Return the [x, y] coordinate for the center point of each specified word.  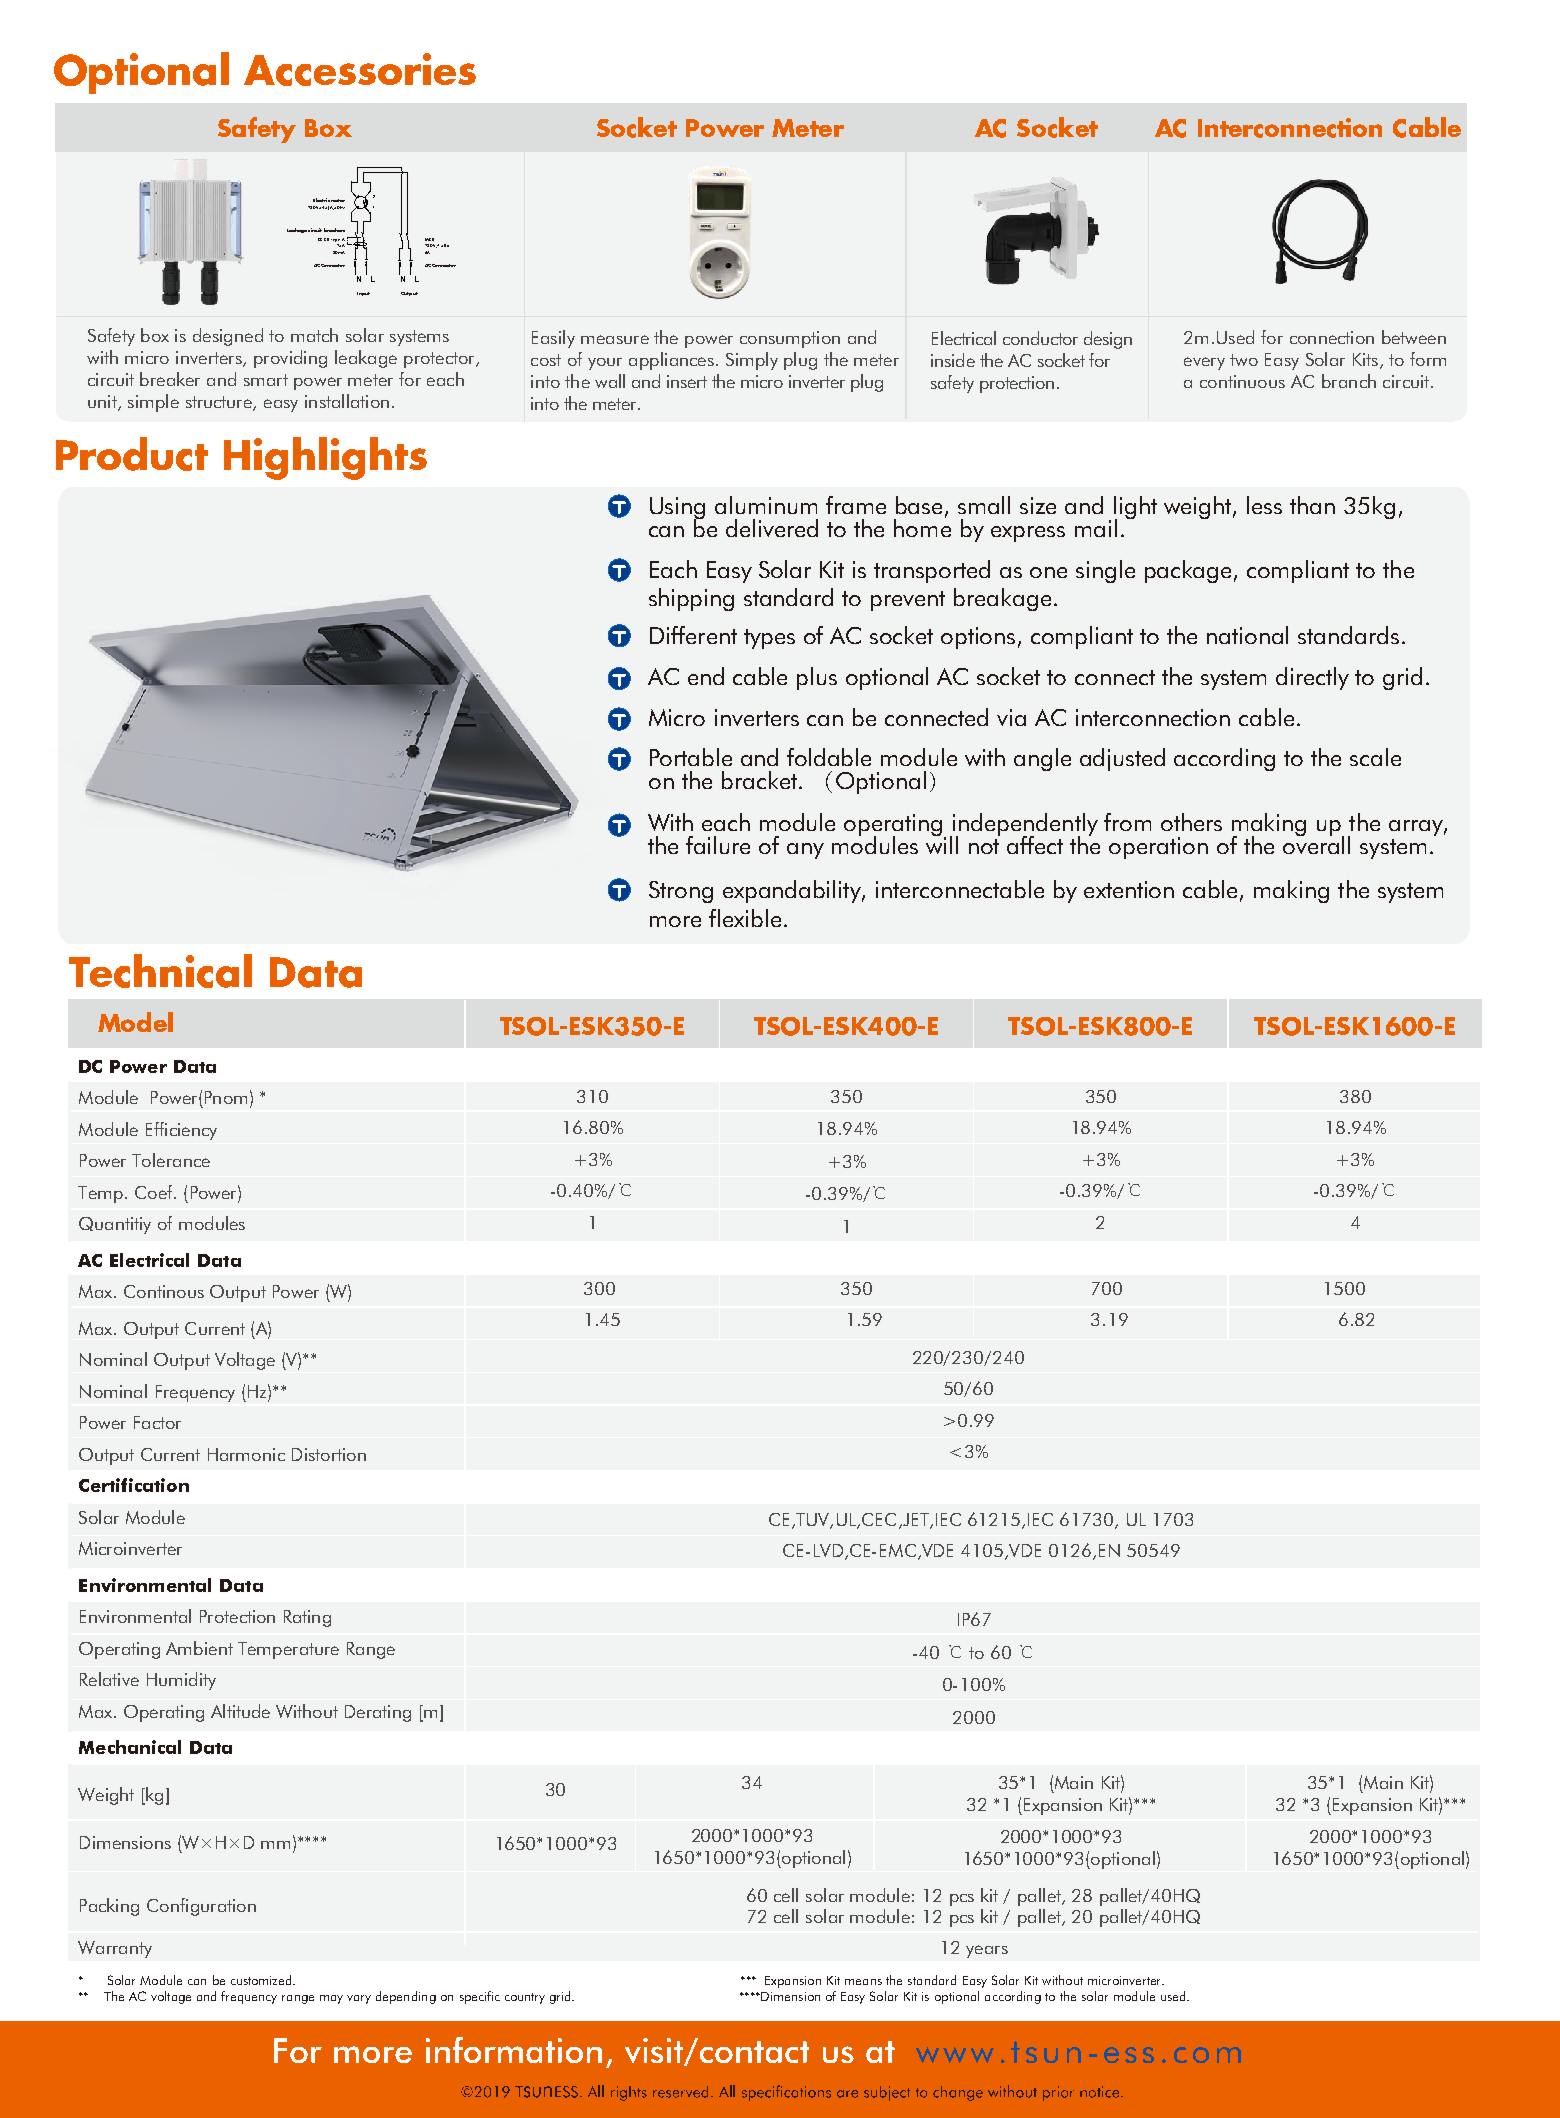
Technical [160, 971]
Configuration [201, 1907]
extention [1129, 889]
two [1244, 360]
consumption [790, 339]
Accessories [360, 69]
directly [1312, 678]
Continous [164, 1291]
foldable [829, 757]
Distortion [329, 1454]
